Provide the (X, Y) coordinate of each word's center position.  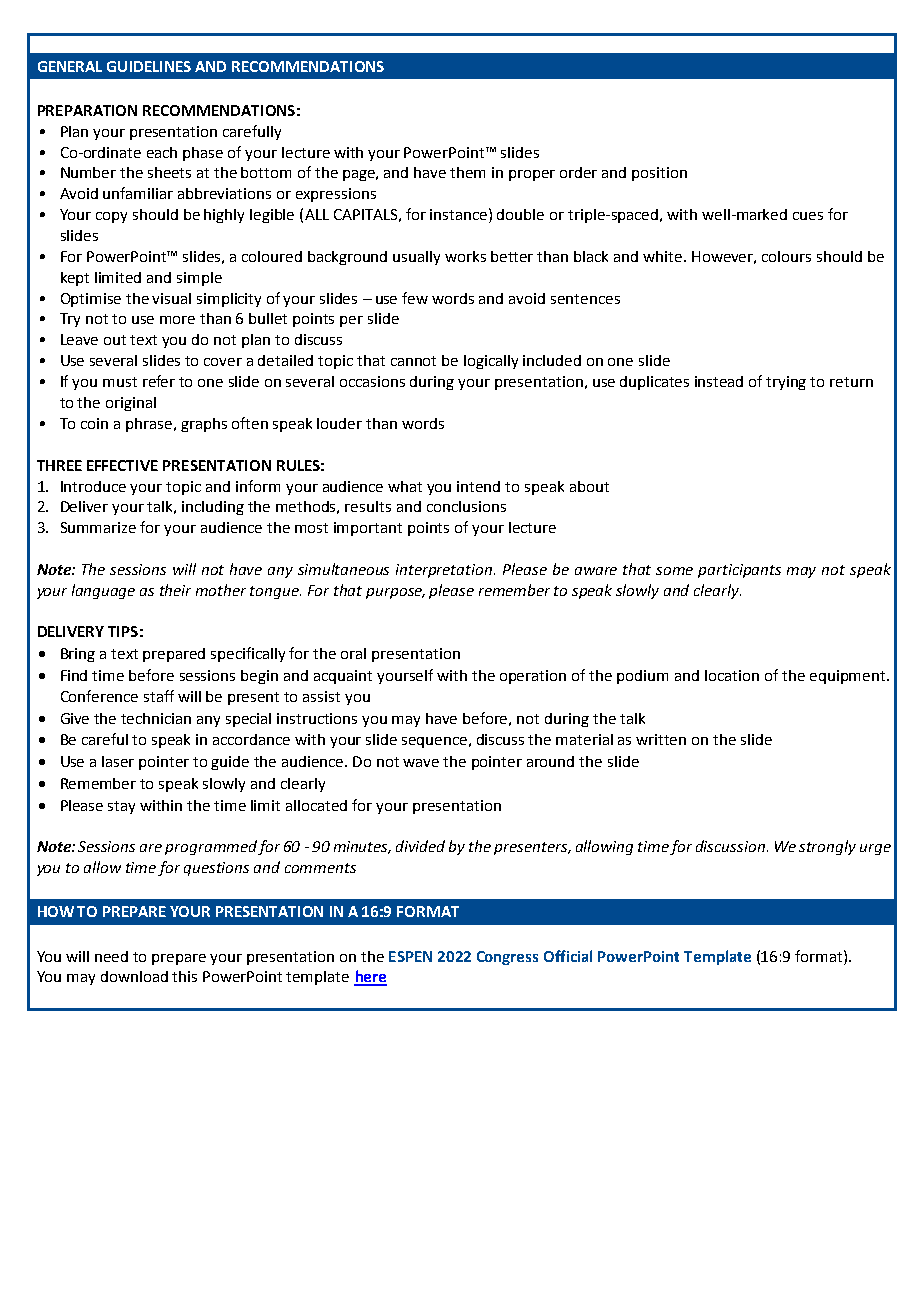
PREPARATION (87, 110)
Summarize (98, 527)
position (659, 174)
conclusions (466, 506)
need (111, 956)
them (467, 172)
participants (739, 571)
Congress (507, 958)
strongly (827, 847)
